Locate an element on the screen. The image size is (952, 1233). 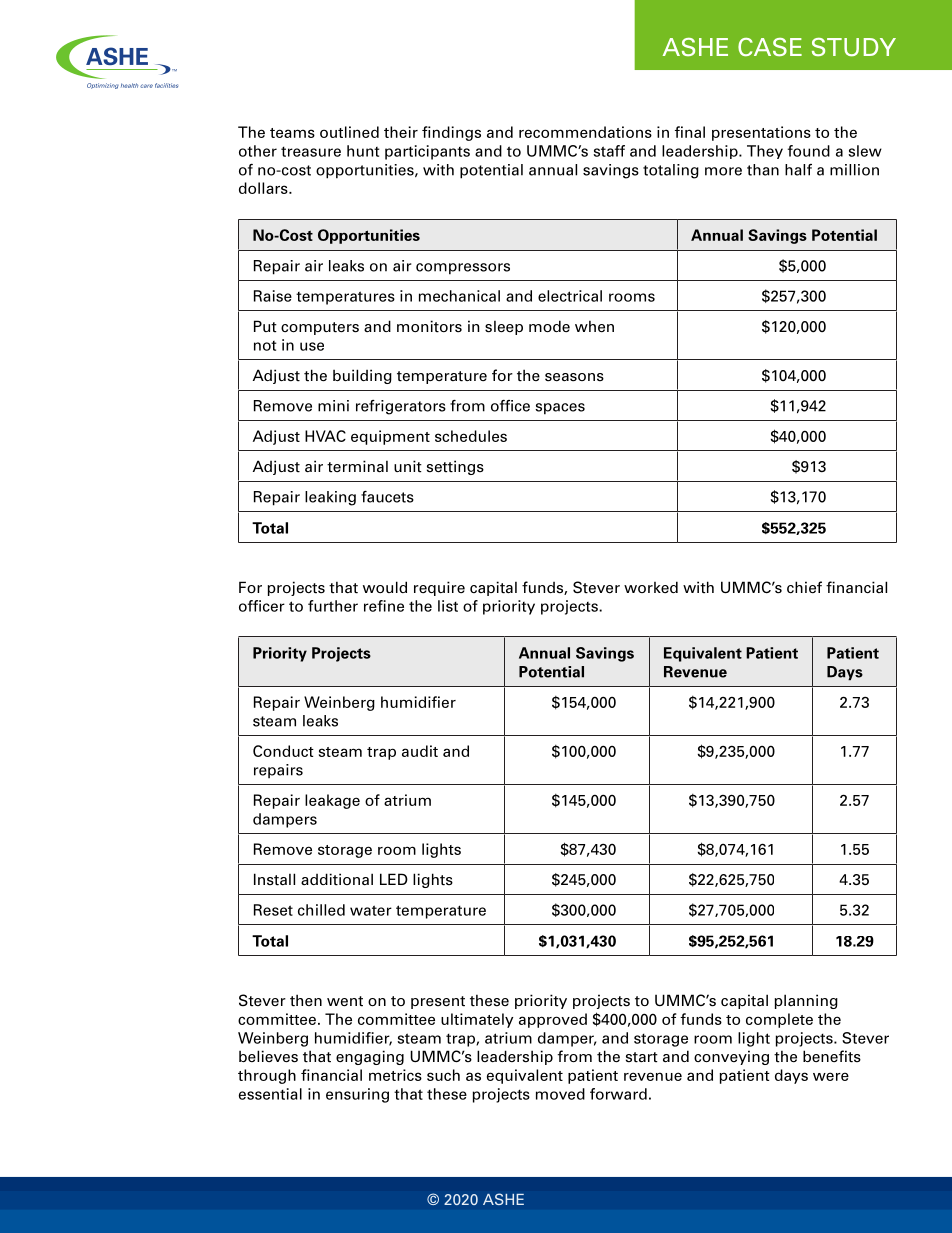
recommendations is located at coordinates (585, 132).
